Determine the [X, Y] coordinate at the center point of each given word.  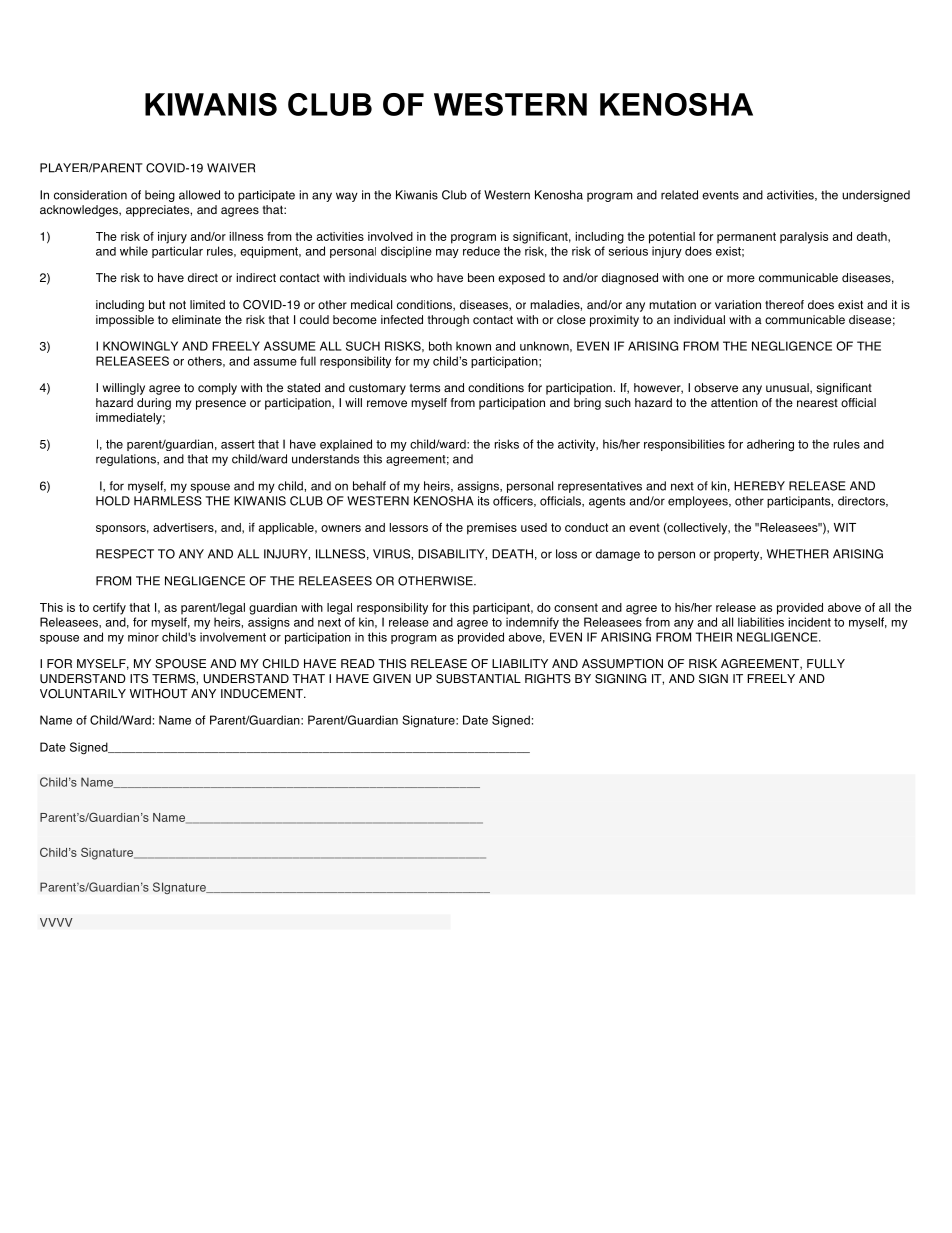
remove [387, 404]
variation [738, 305]
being [160, 196]
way [347, 197]
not [177, 304]
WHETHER [798, 554]
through [448, 321]
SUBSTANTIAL [478, 679]
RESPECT [125, 554]
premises [492, 529]
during [154, 404]
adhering [770, 445]
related [679, 195]
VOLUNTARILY [83, 694]
